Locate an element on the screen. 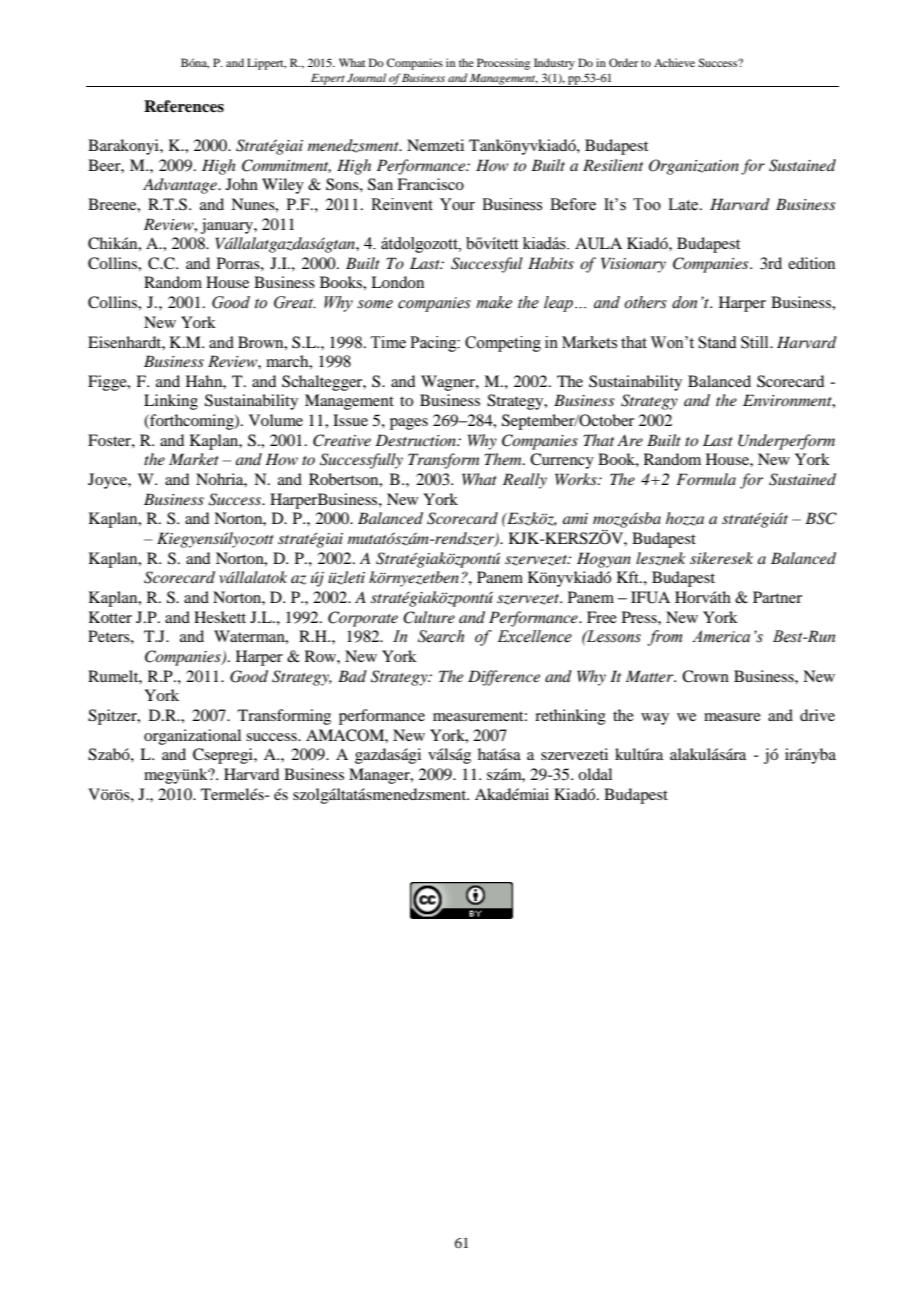 Image resolution: width=924 pixels, height=1308 pixels. ami is located at coordinates (575, 518).
